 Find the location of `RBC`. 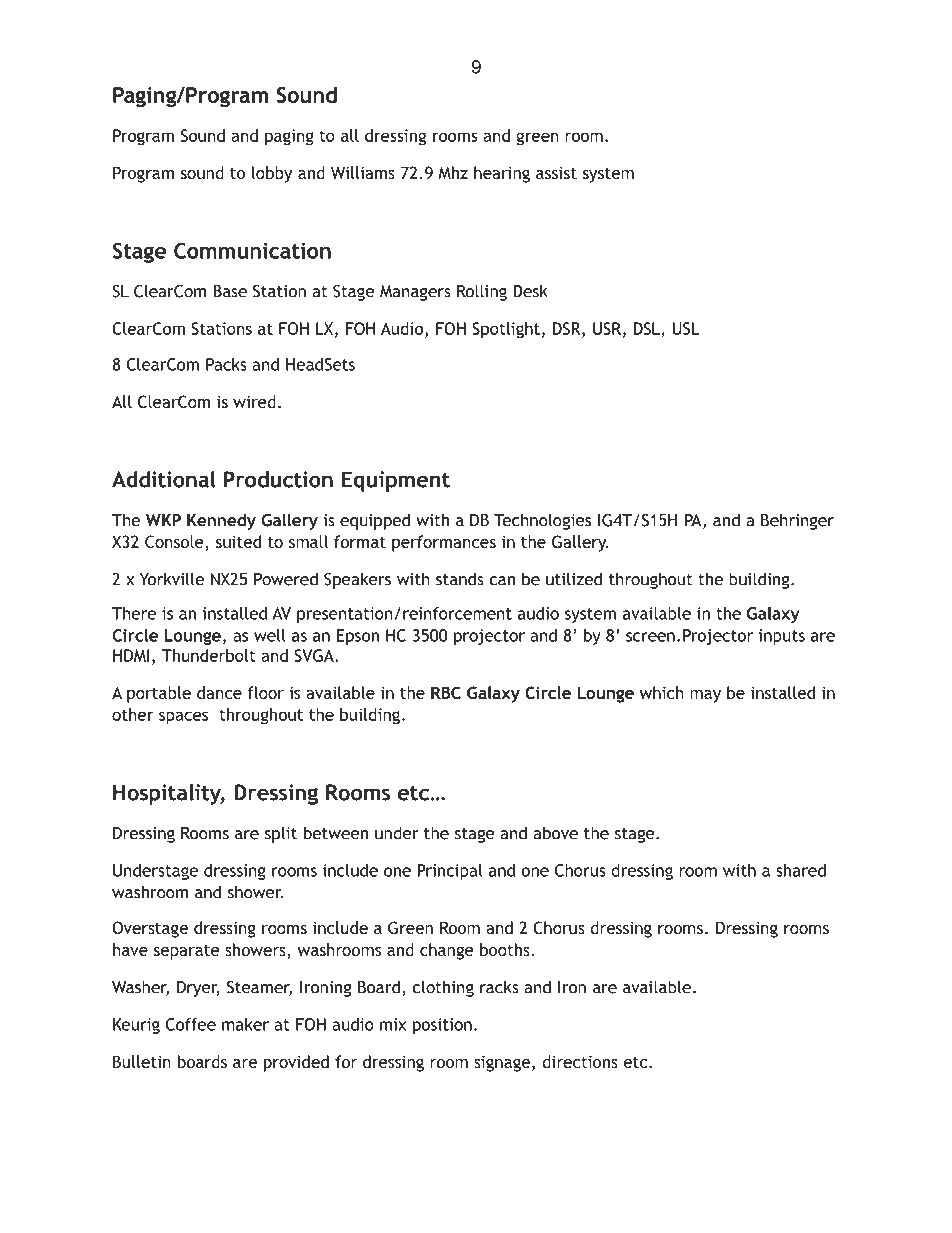

RBC is located at coordinates (446, 692).
